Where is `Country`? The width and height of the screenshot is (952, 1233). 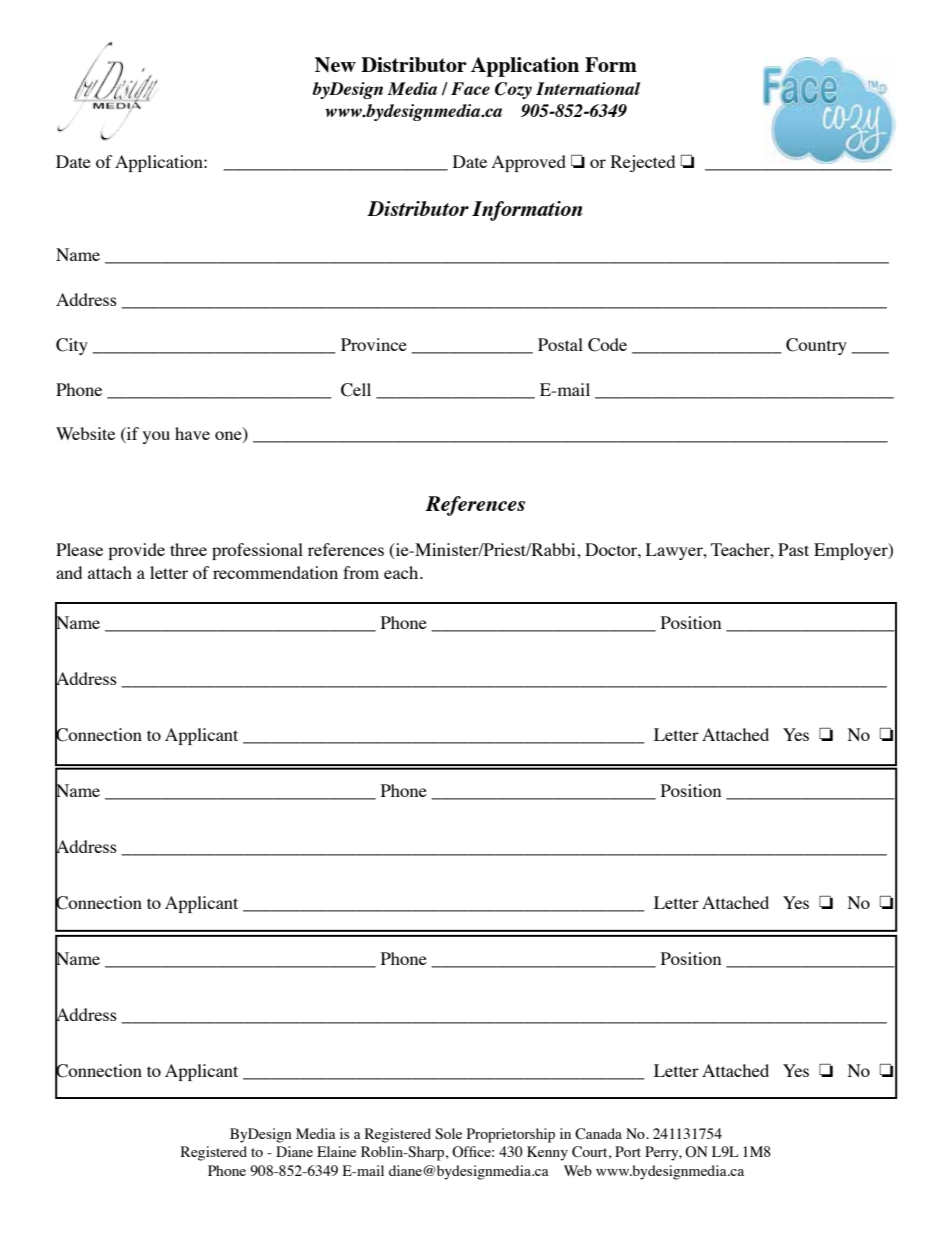
Country is located at coordinates (816, 346).
